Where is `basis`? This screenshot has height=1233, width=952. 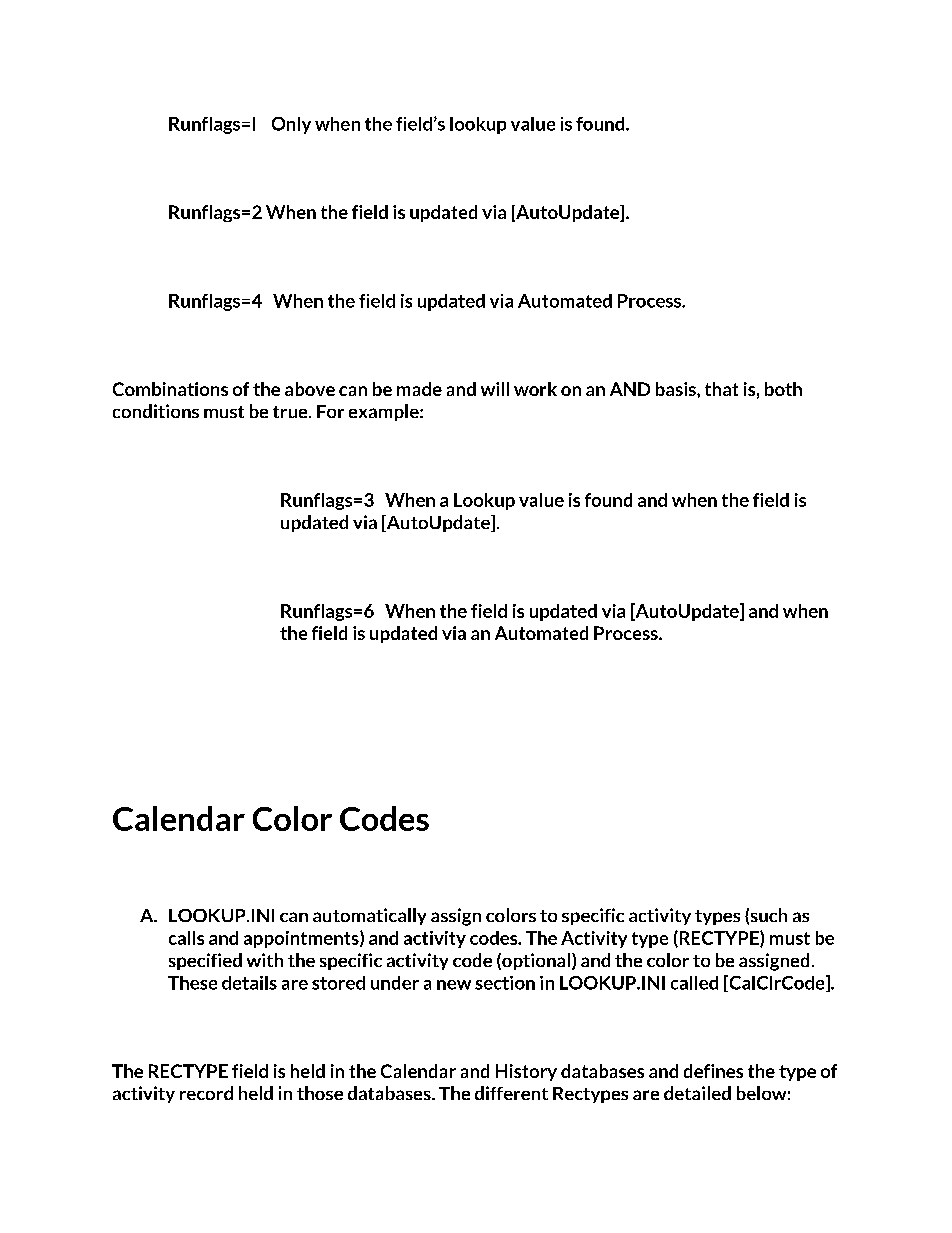 basis is located at coordinates (677, 389).
